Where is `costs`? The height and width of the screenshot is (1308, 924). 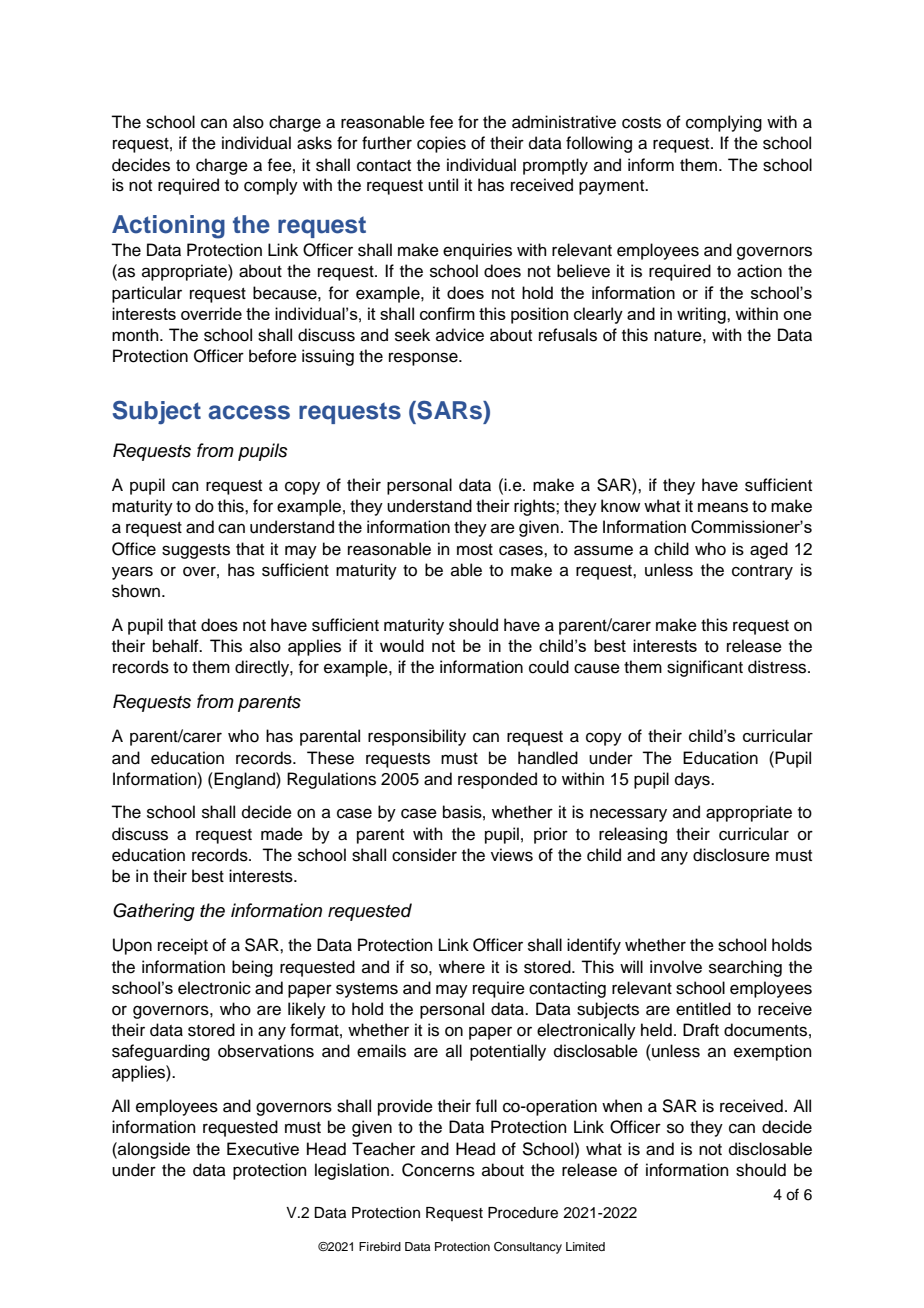 costs is located at coordinates (641, 123).
